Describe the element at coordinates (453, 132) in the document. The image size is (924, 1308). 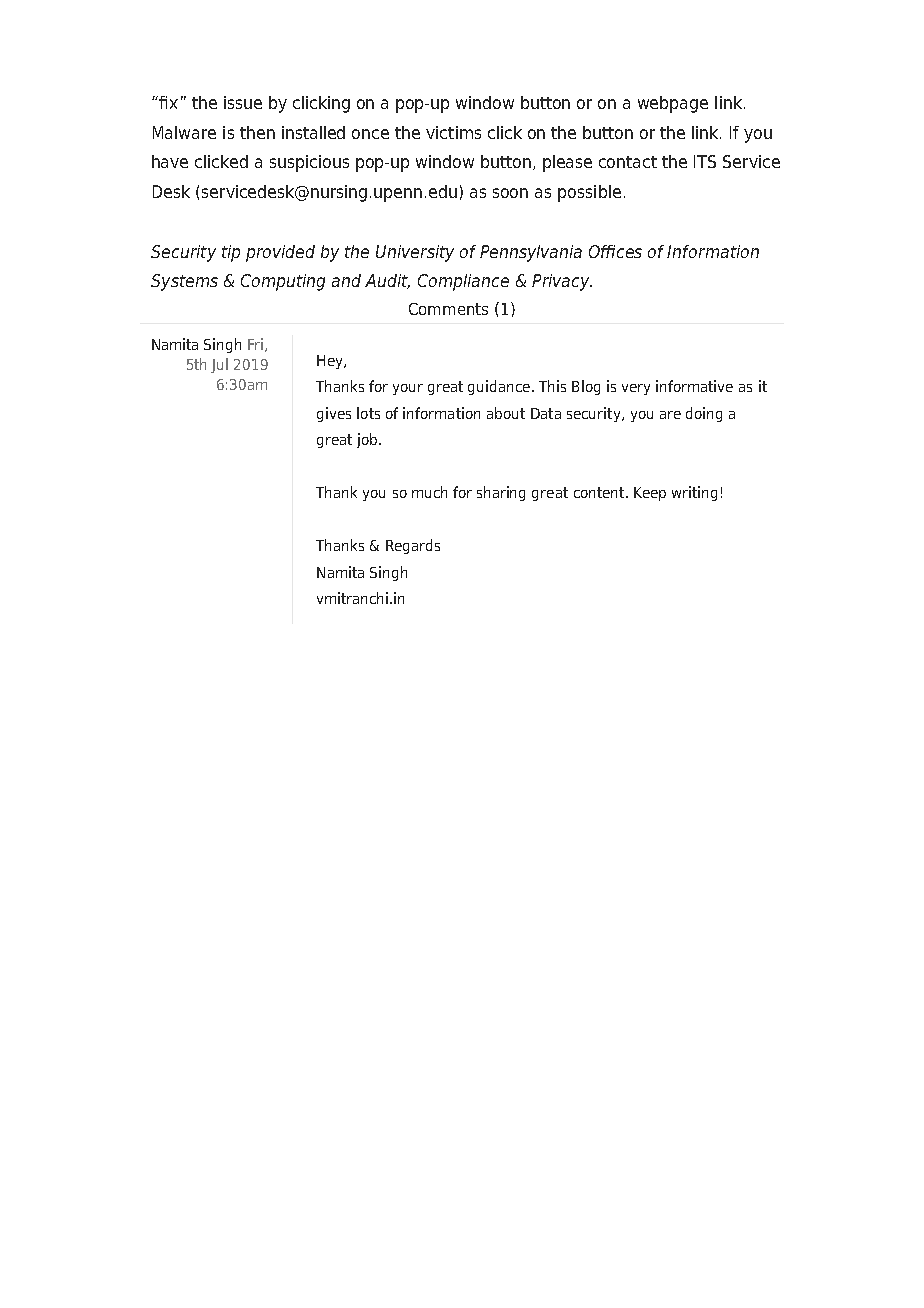
I see `victims` at that location.
